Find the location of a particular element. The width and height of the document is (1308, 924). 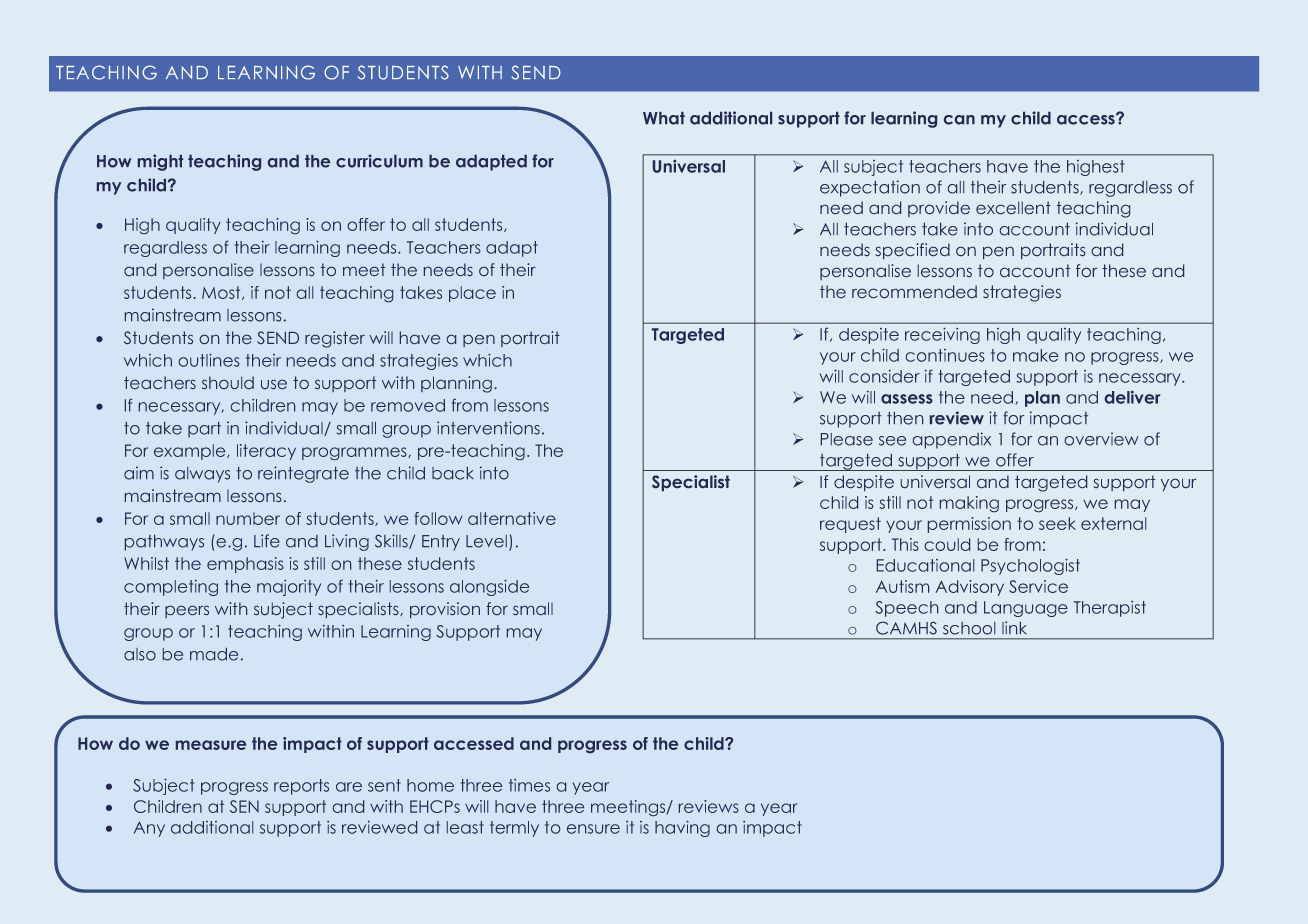

might is located at coordinates (160, 162).
